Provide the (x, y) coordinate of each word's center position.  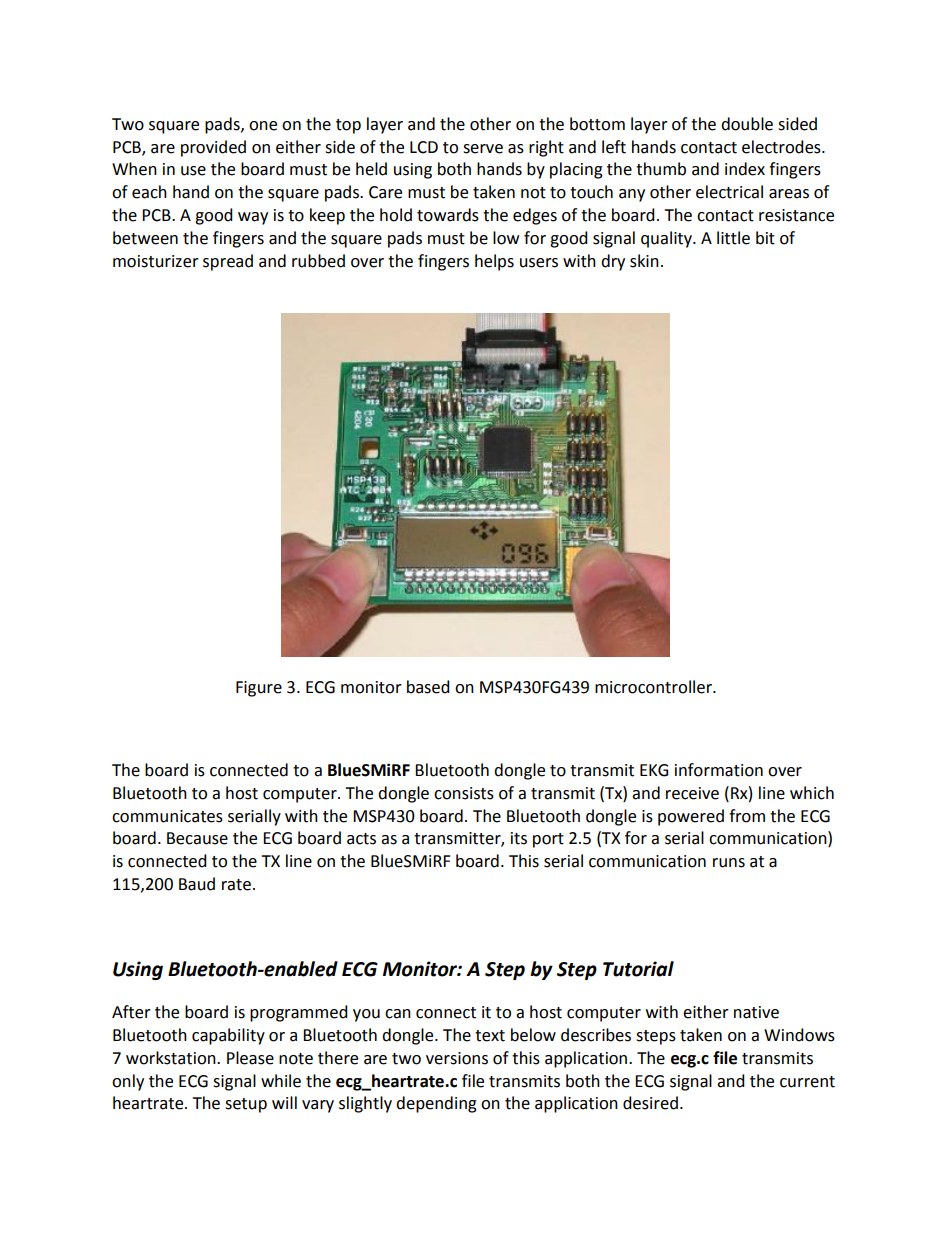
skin (644, 261)
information (719, 770)
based (428, 687)
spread (228, 262)
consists (464, 793)
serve (483, 149)
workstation (172, 1058)
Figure (259, 689)
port (548, 840)
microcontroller (654, 687)
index (745, 169)
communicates (167, 816)
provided (213, 148)
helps (494, 262)
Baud (197, 884)
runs (729, 863)
